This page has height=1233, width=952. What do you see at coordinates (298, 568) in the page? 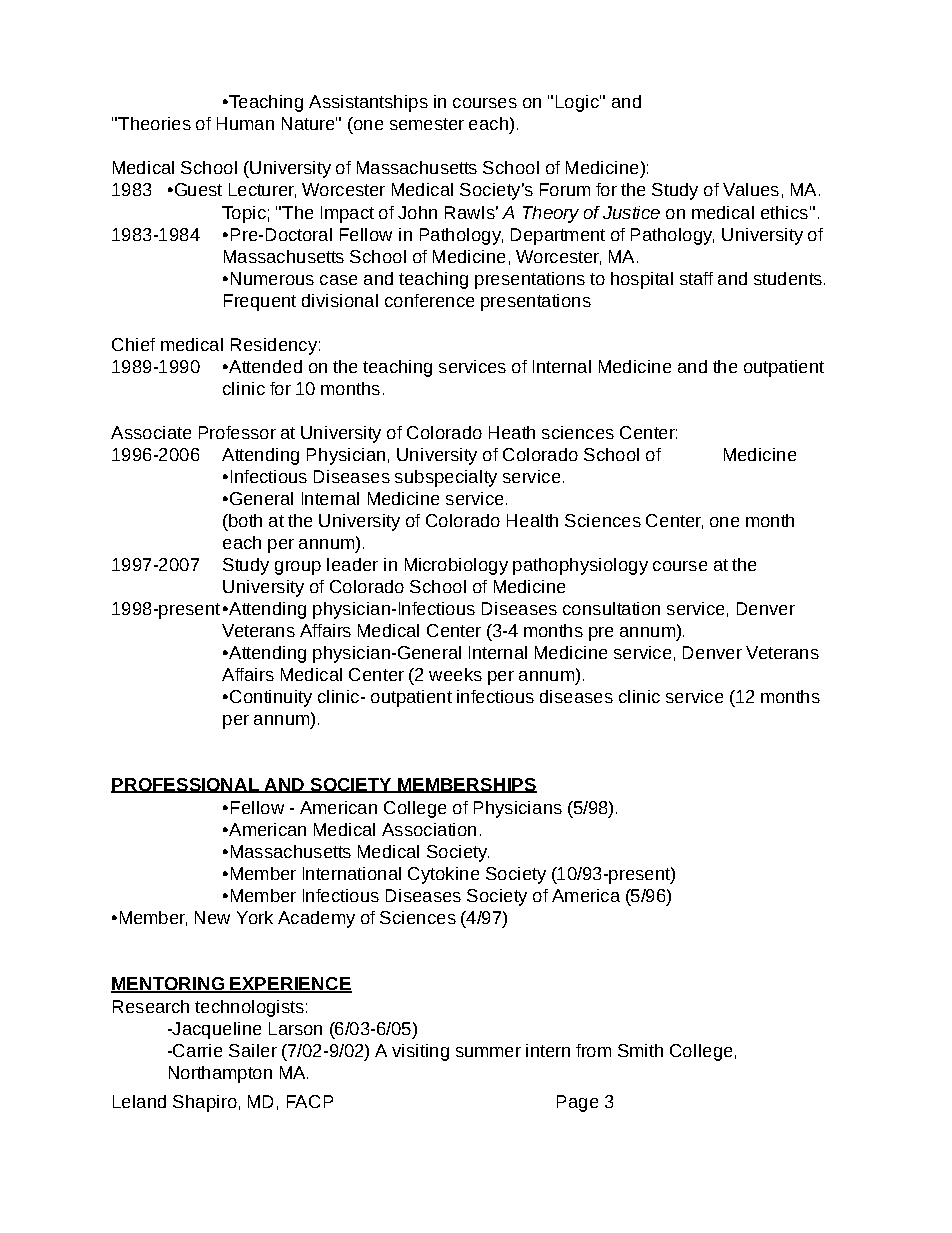
I see `group` at bounding box center [298, 568].
